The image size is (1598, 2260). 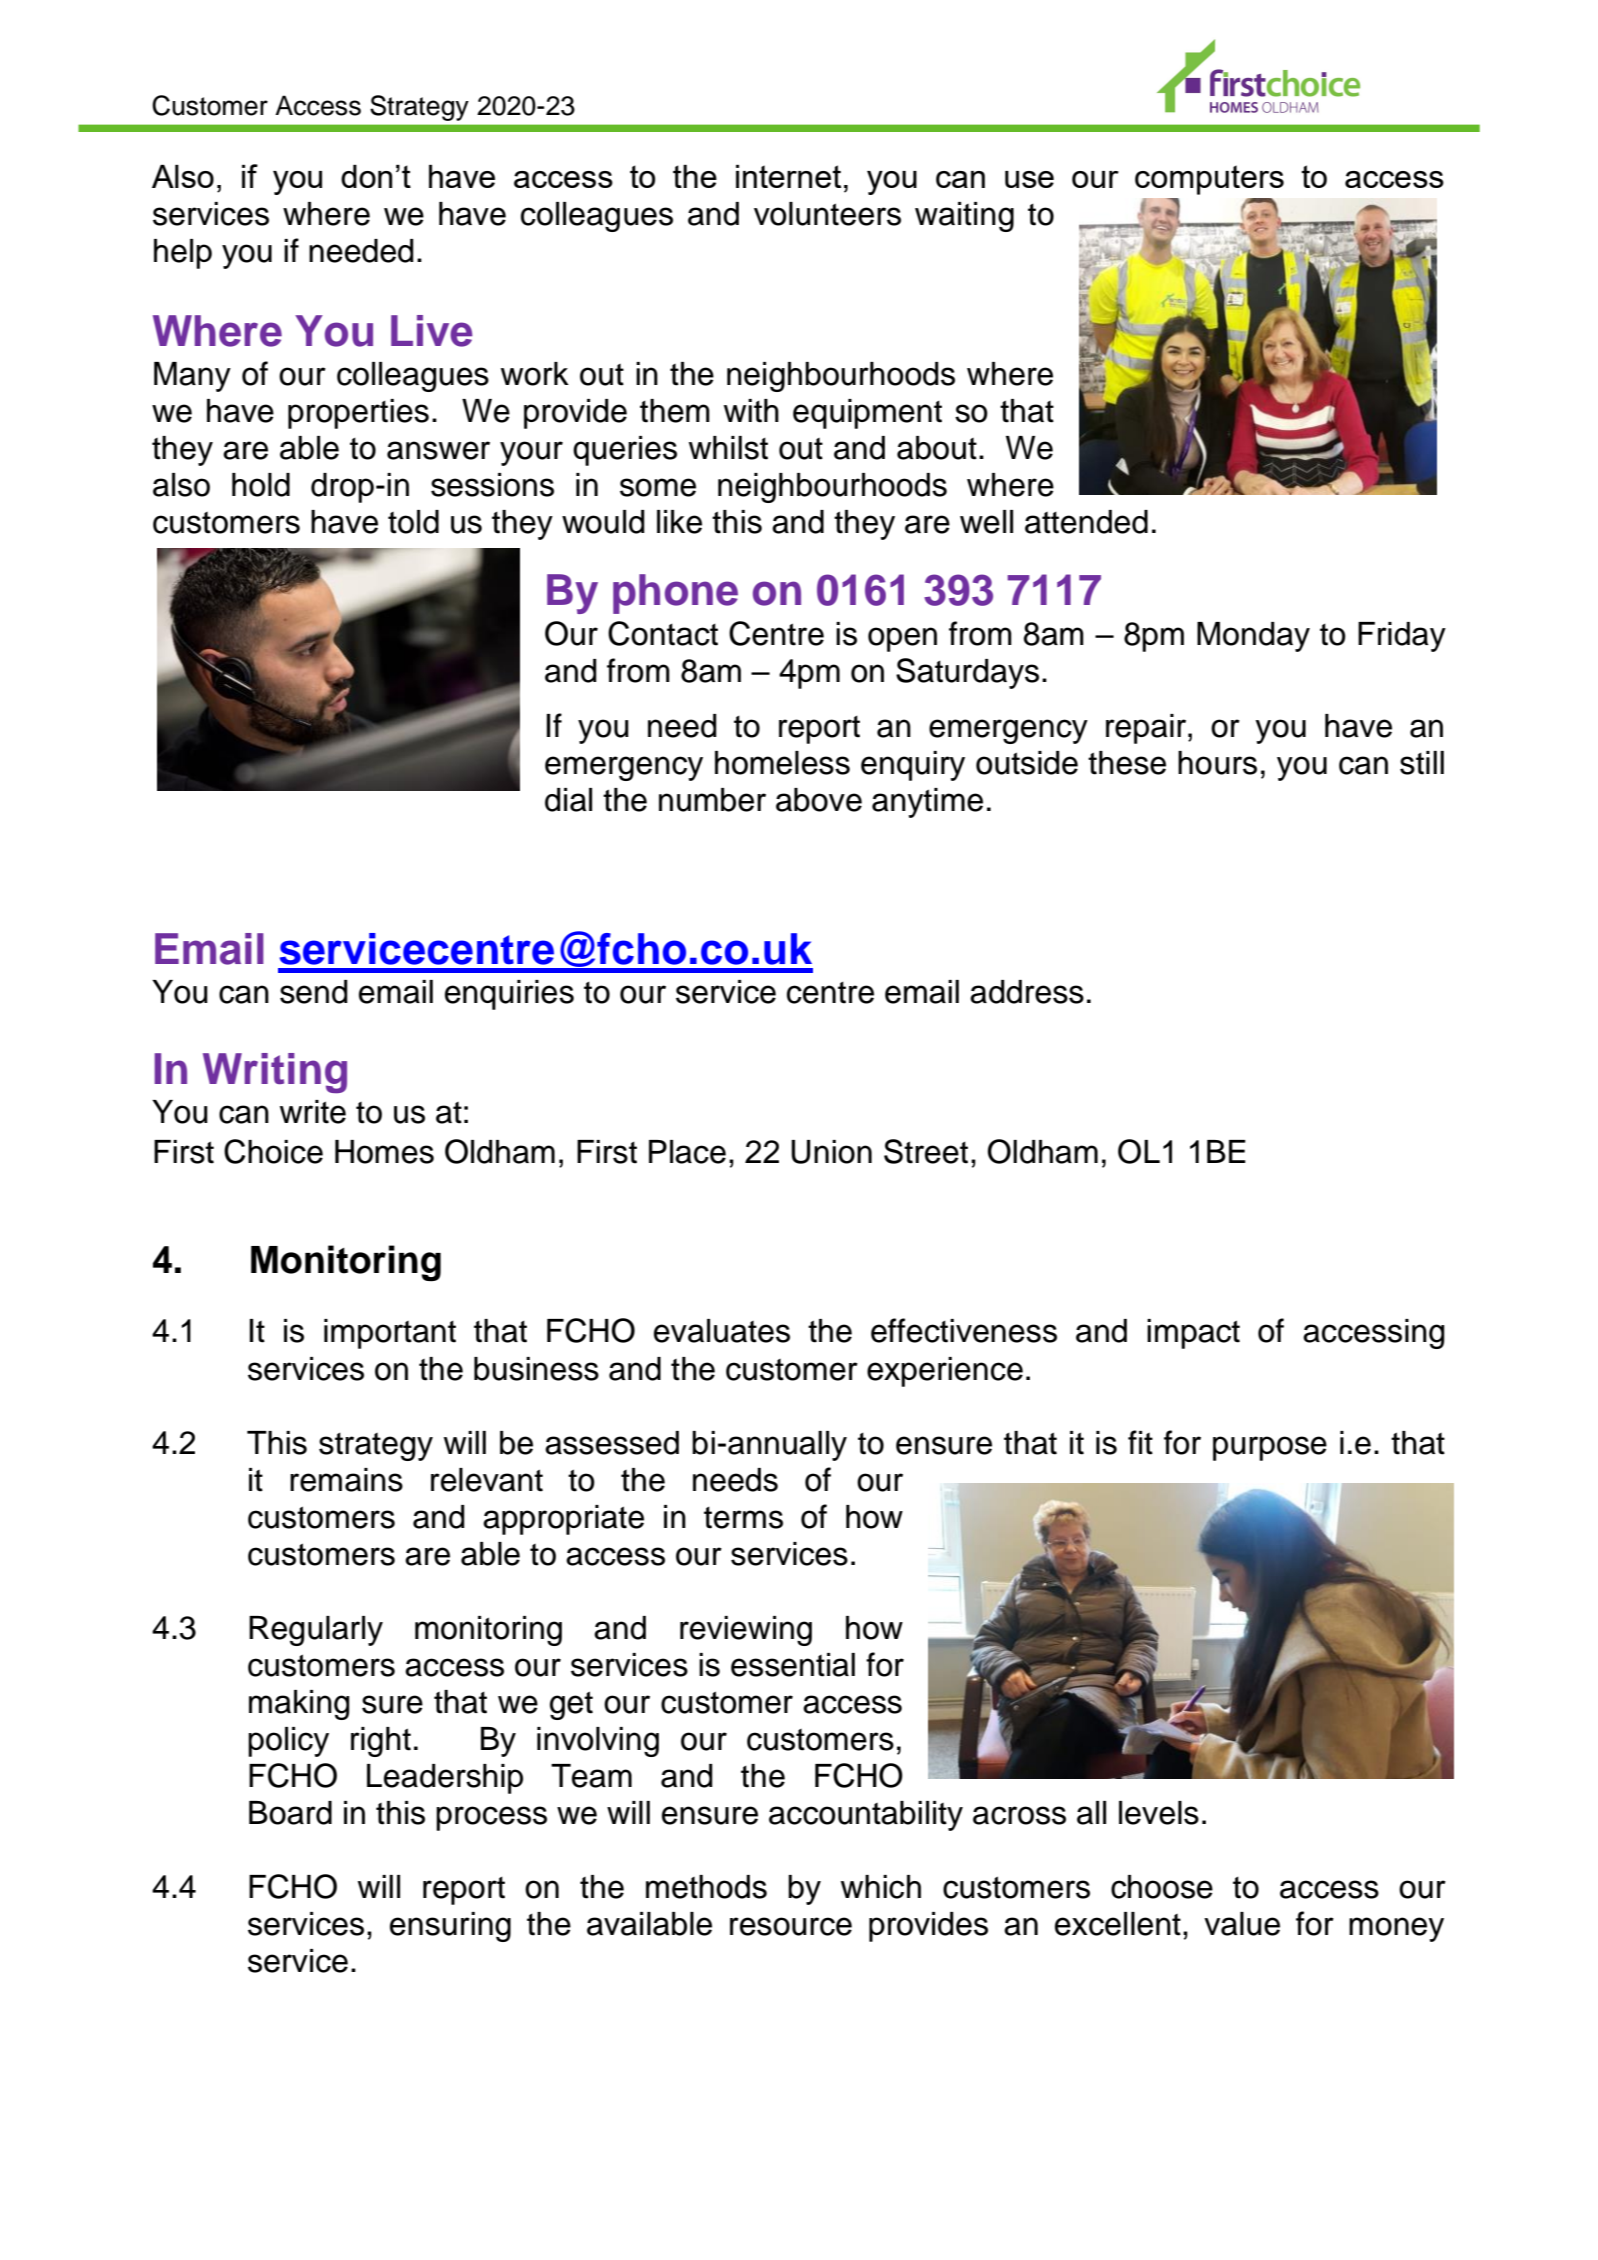 What do you see at coordinates (183, 254) in the page?
I see `help` at bounding box center [183, 254].
